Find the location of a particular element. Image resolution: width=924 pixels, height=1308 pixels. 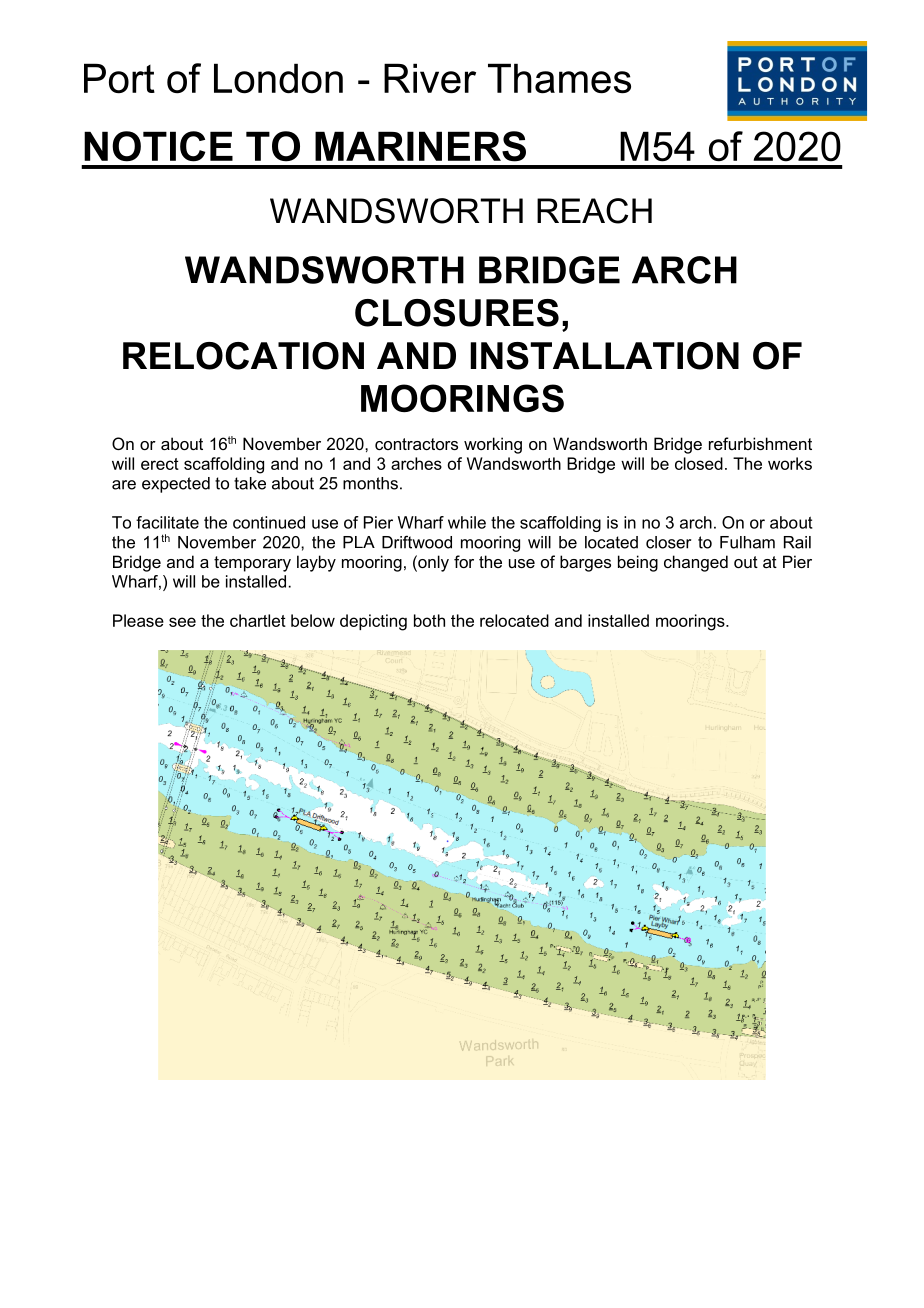

working is located at coordinates (493, 445).
